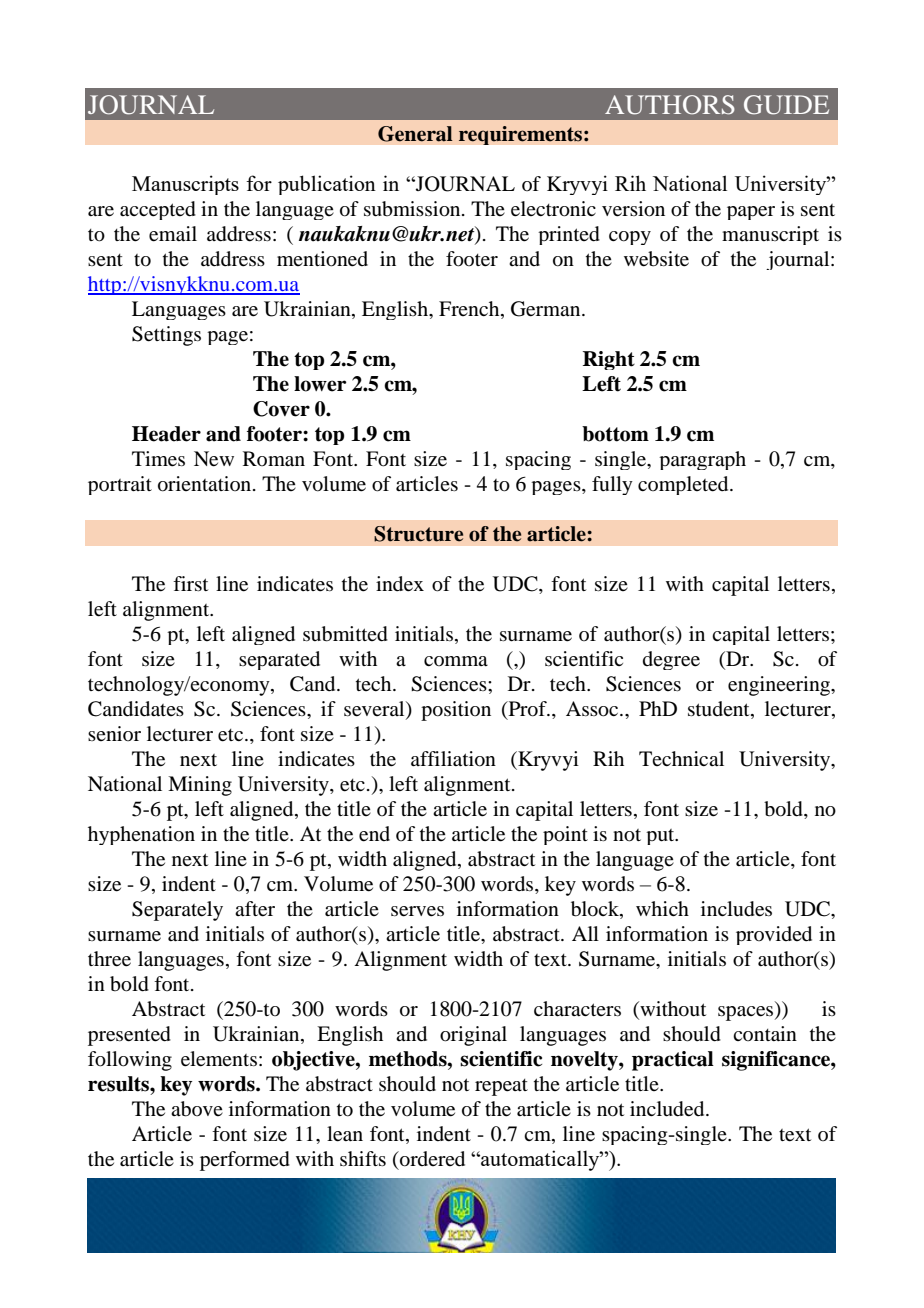 The height and width of the document is (1308, 924). What do you see at coordinates (177, 911) in the document?
I see `Separately` at bounding box center [177, 911].
